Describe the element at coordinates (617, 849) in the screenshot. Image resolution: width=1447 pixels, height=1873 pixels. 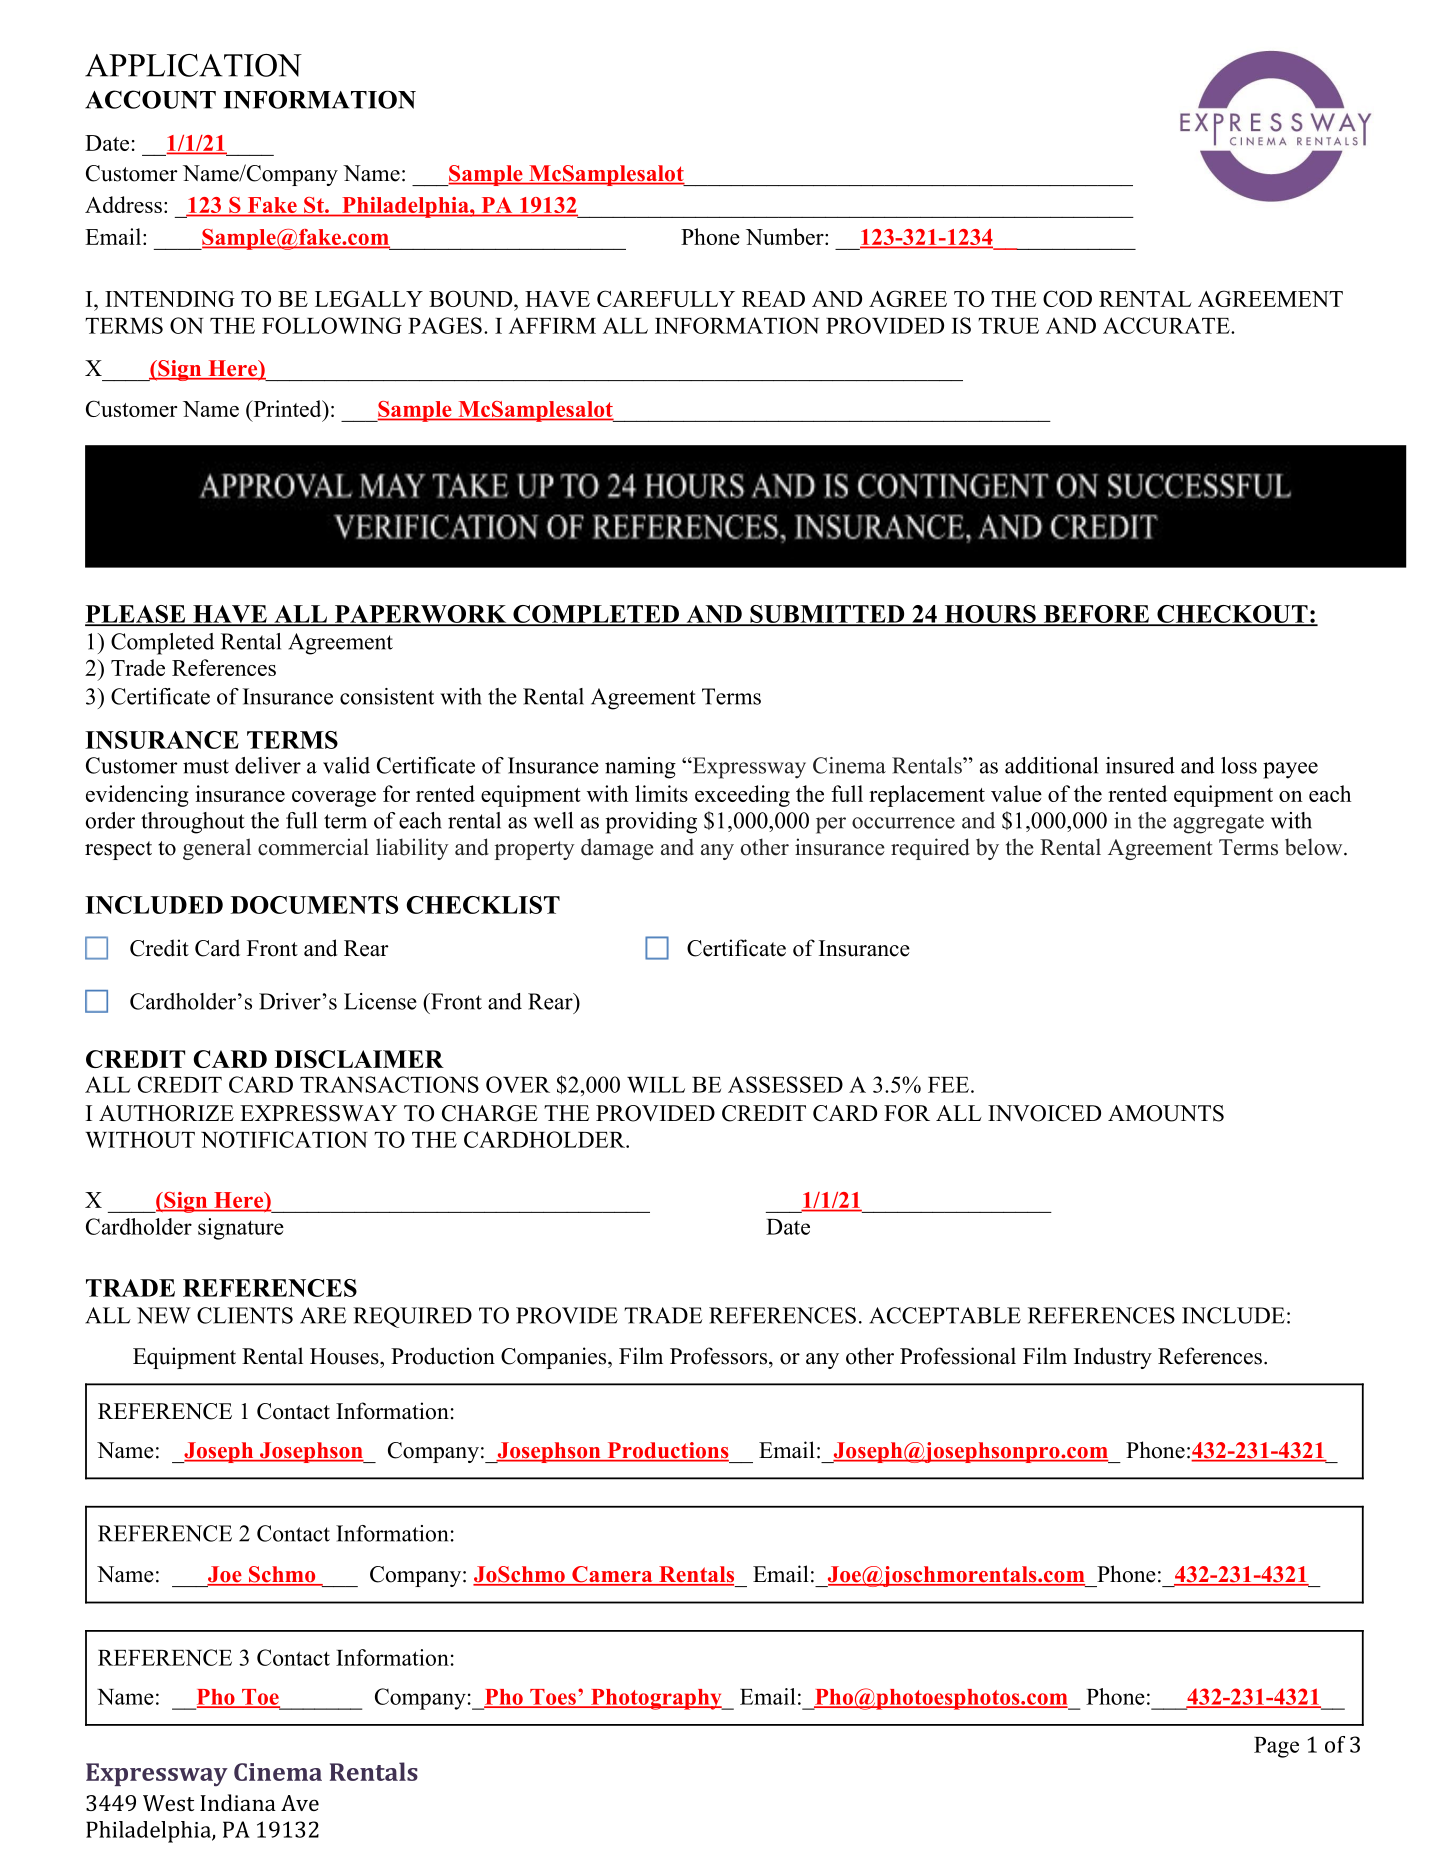
I see `damage` at that location.
